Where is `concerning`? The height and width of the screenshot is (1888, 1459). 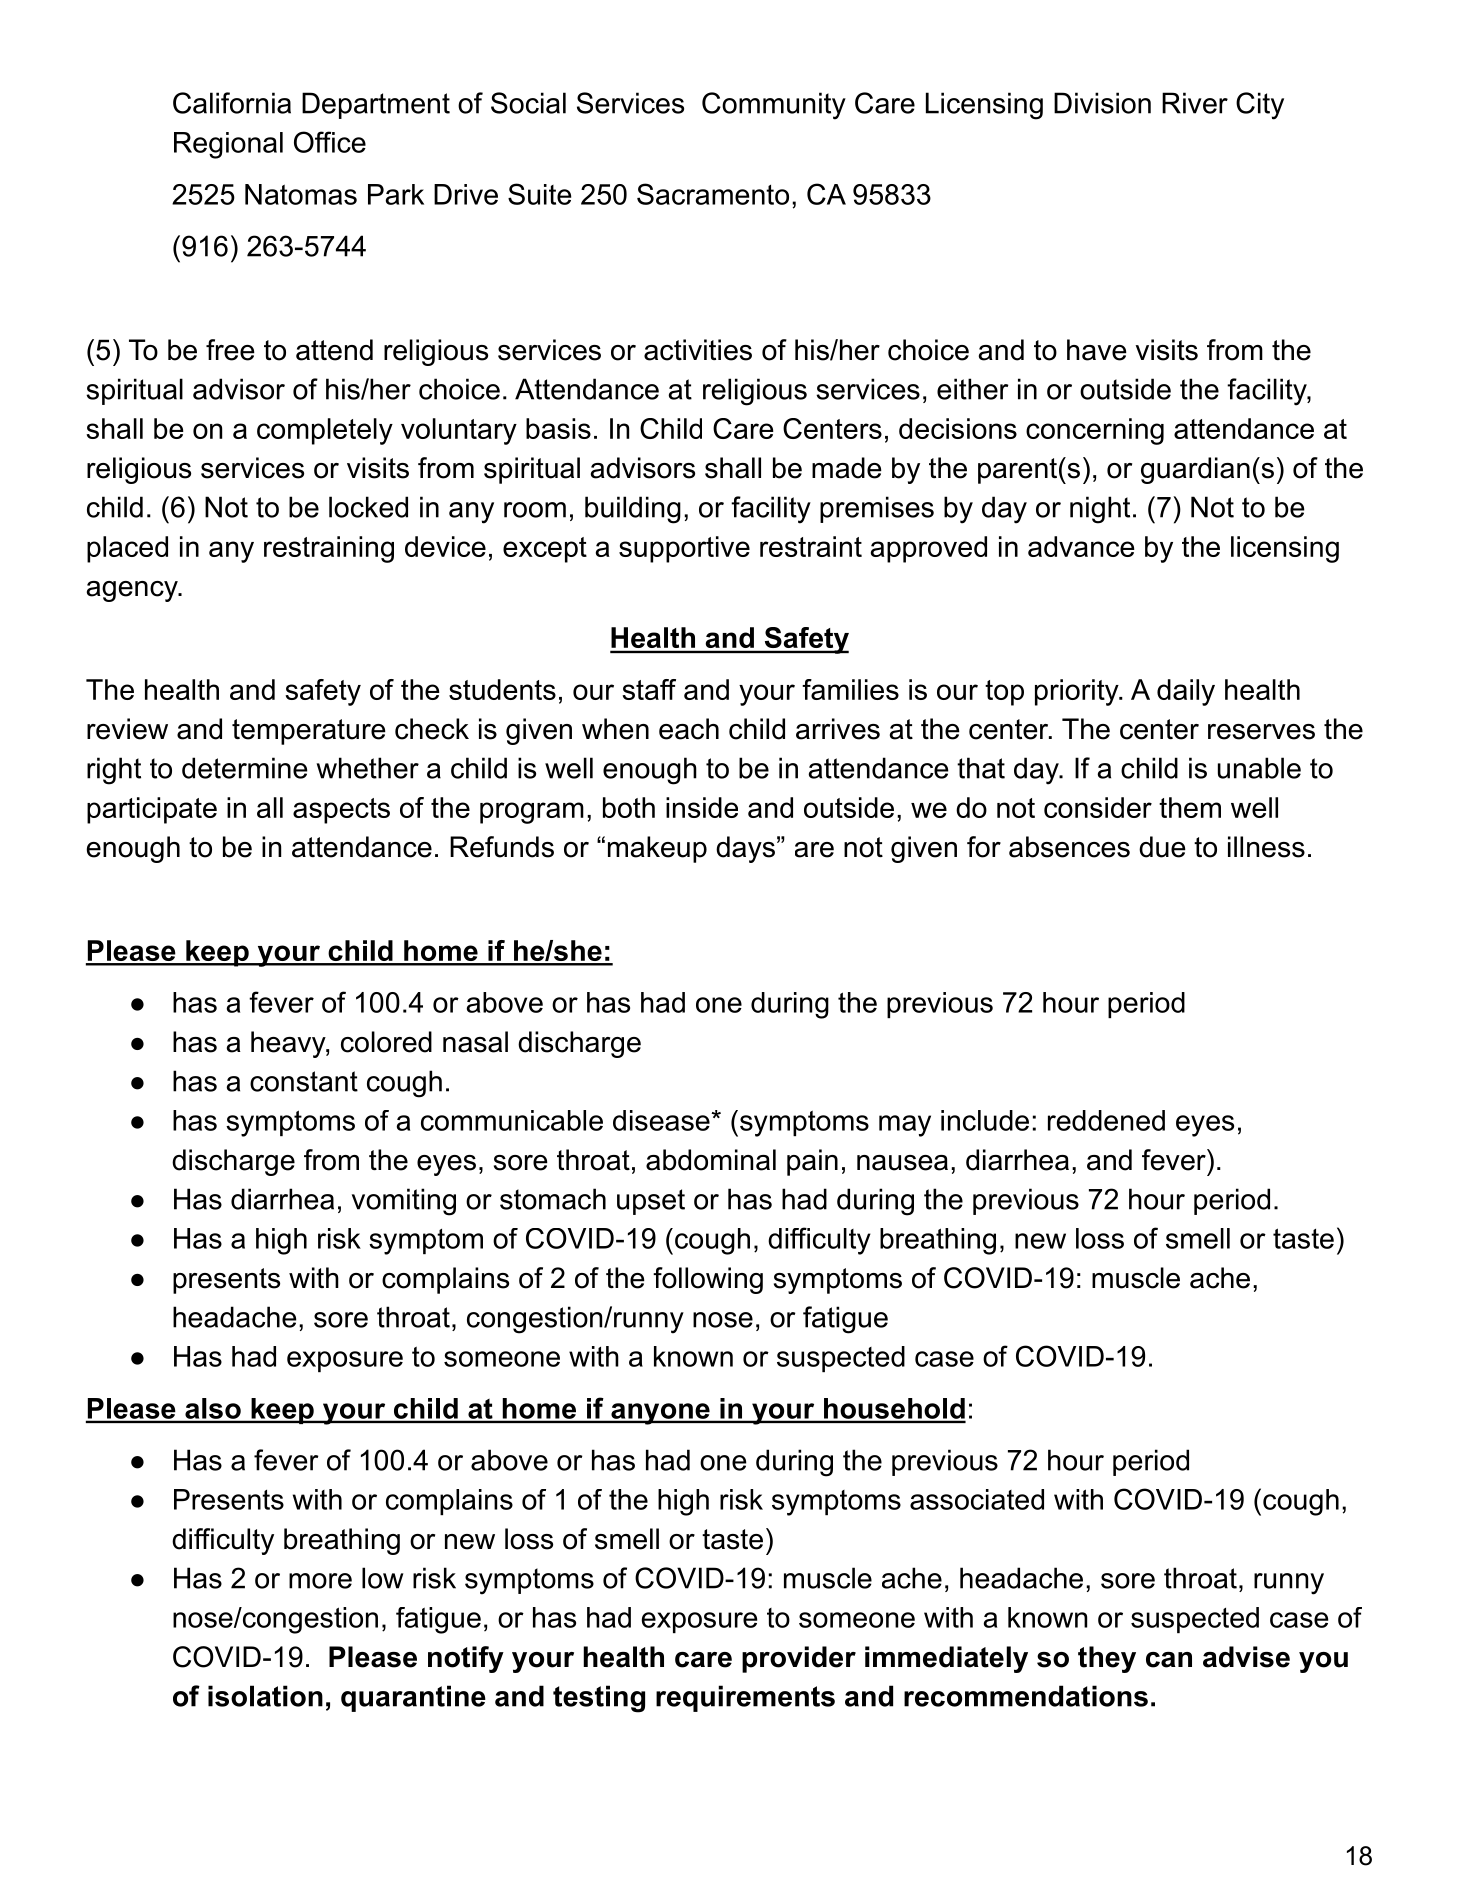 concerning is located at coordinates (1095, 431).
